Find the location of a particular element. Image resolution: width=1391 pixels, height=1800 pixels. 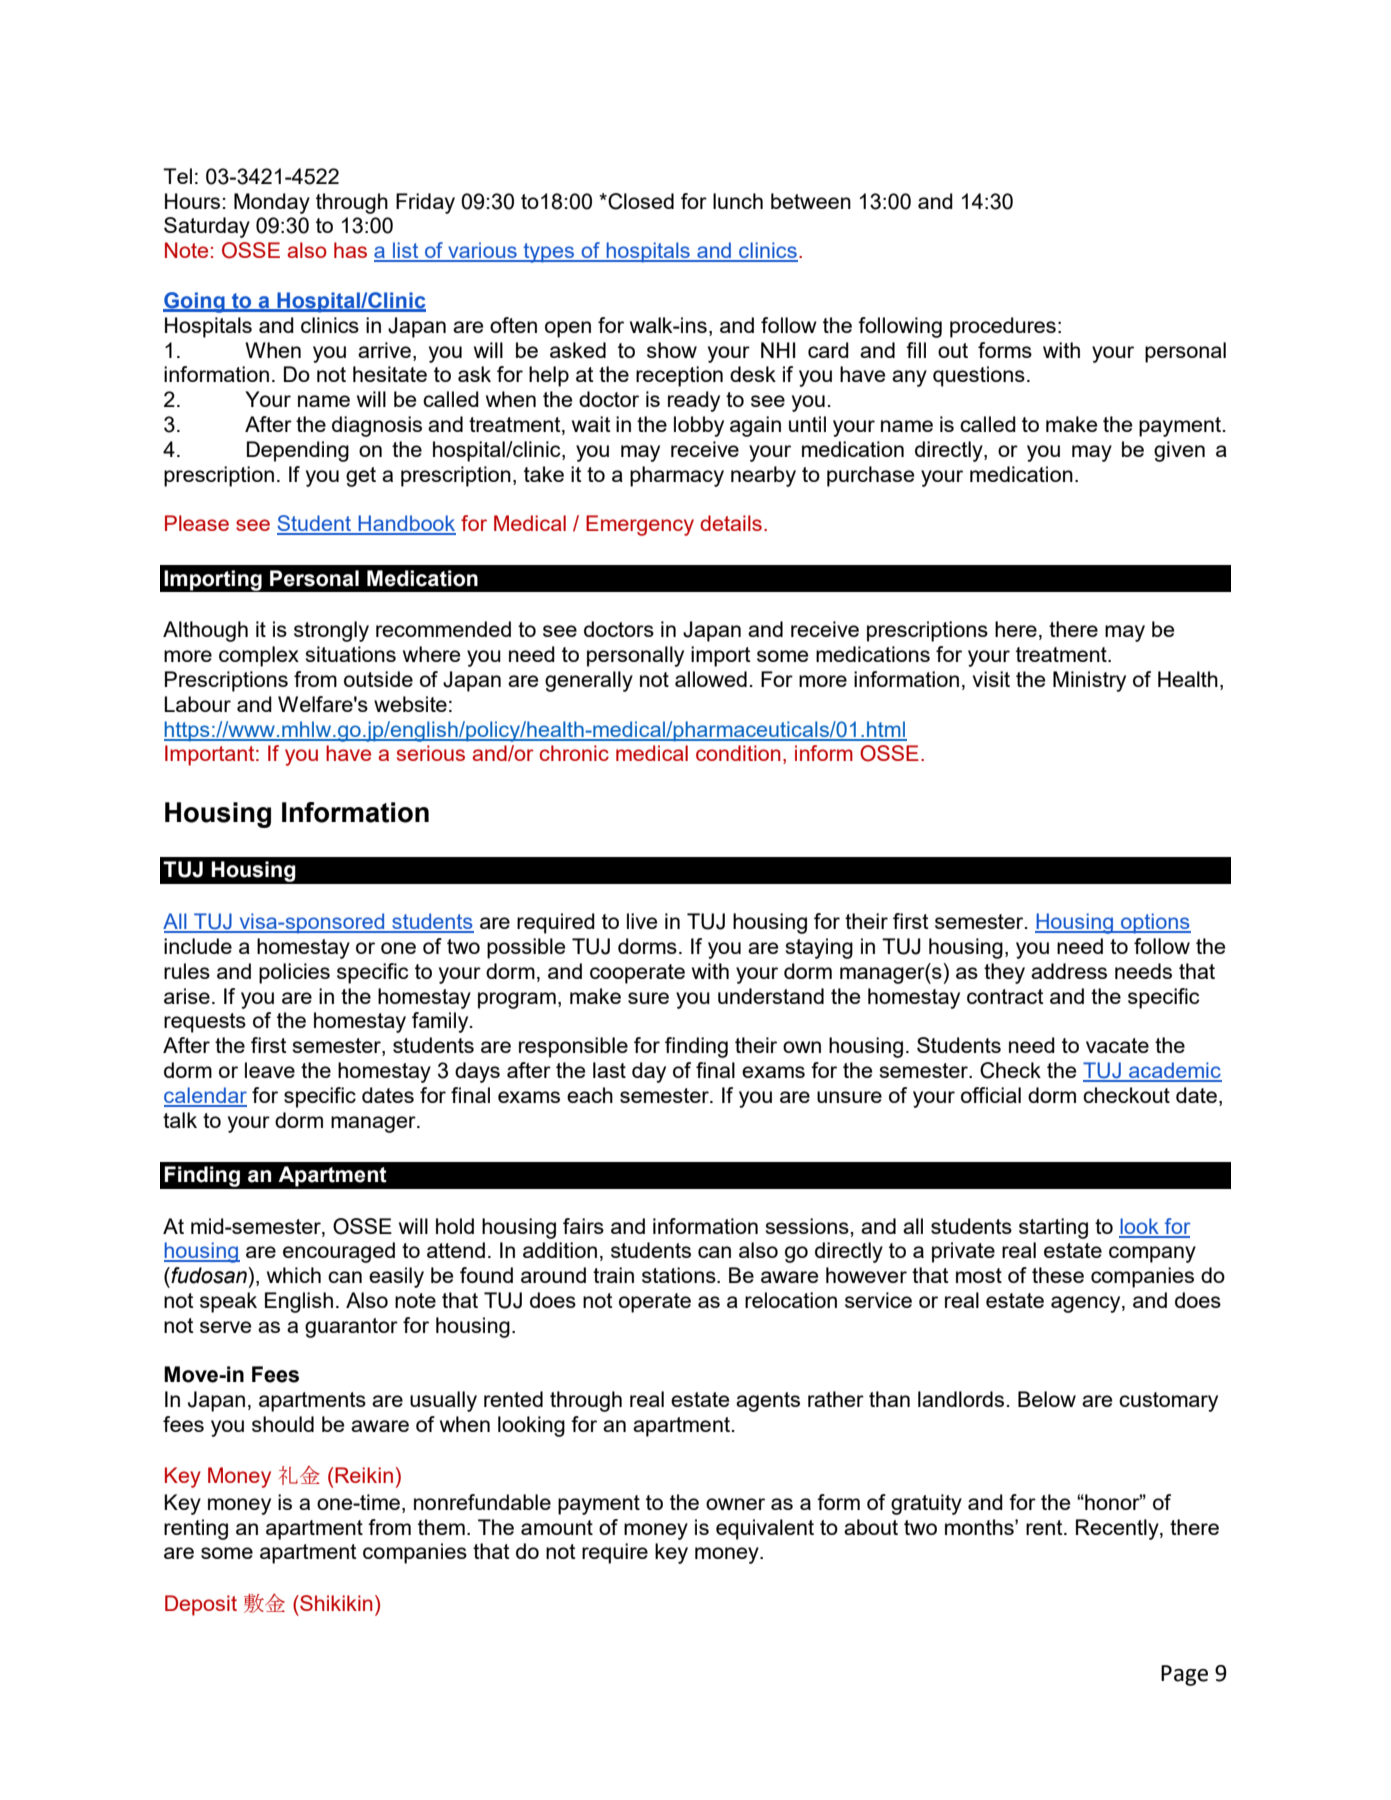

Monday is located at coordinates (272, 203).
